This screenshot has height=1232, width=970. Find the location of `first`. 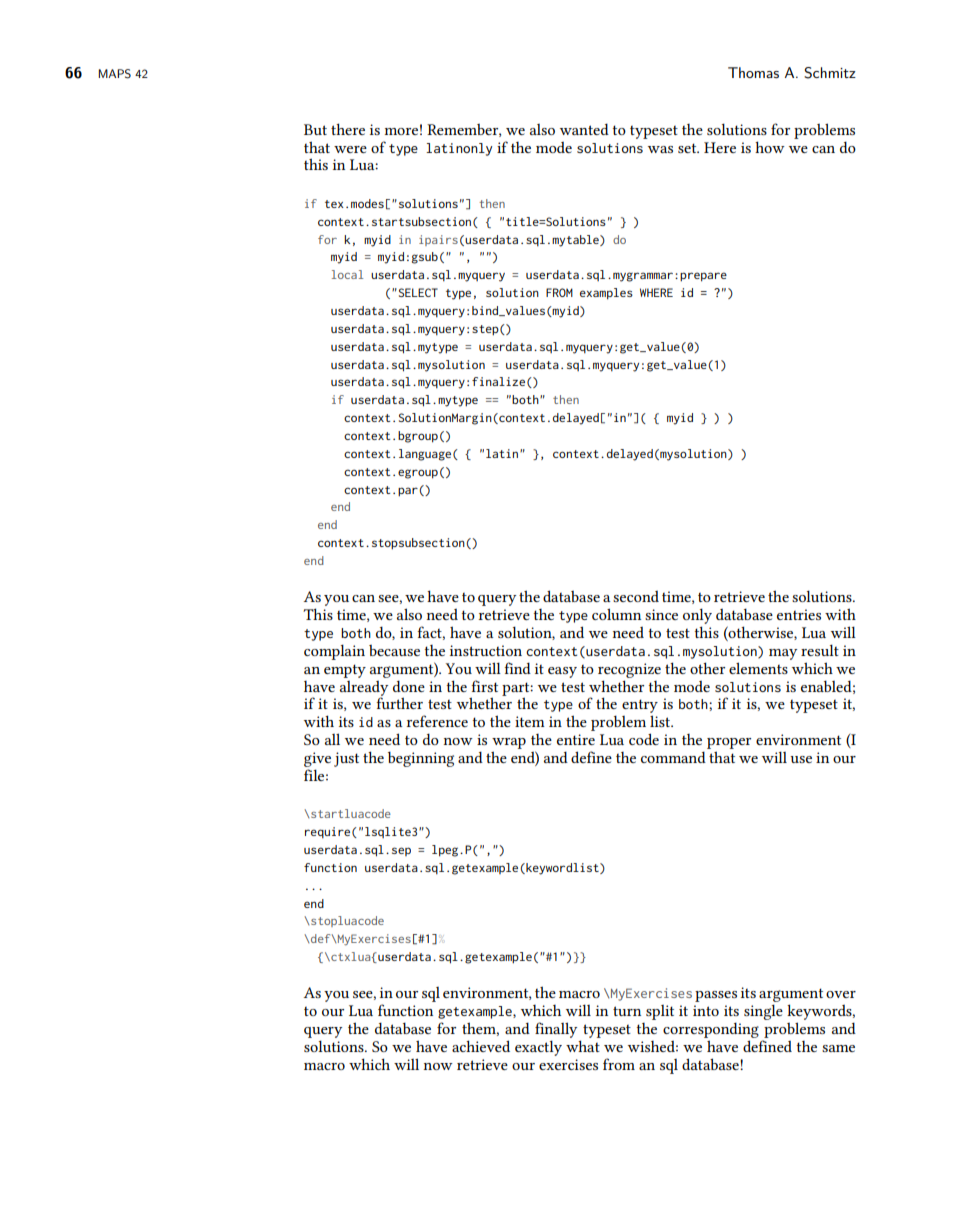

first is located at coordinates (484, 686).
